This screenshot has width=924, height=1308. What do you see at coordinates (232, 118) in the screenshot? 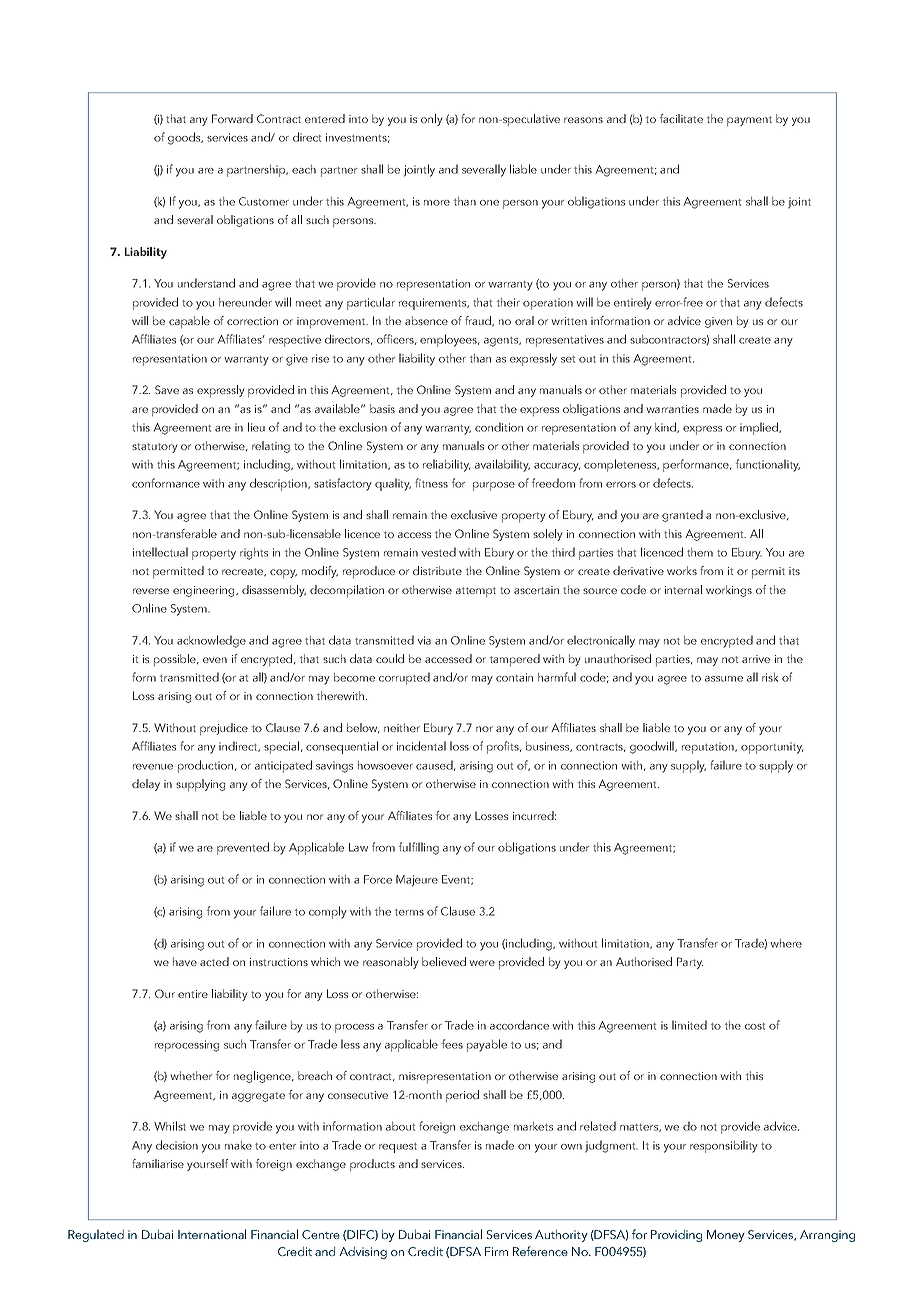
I see `Forward` at bounding box center [232, 118].
